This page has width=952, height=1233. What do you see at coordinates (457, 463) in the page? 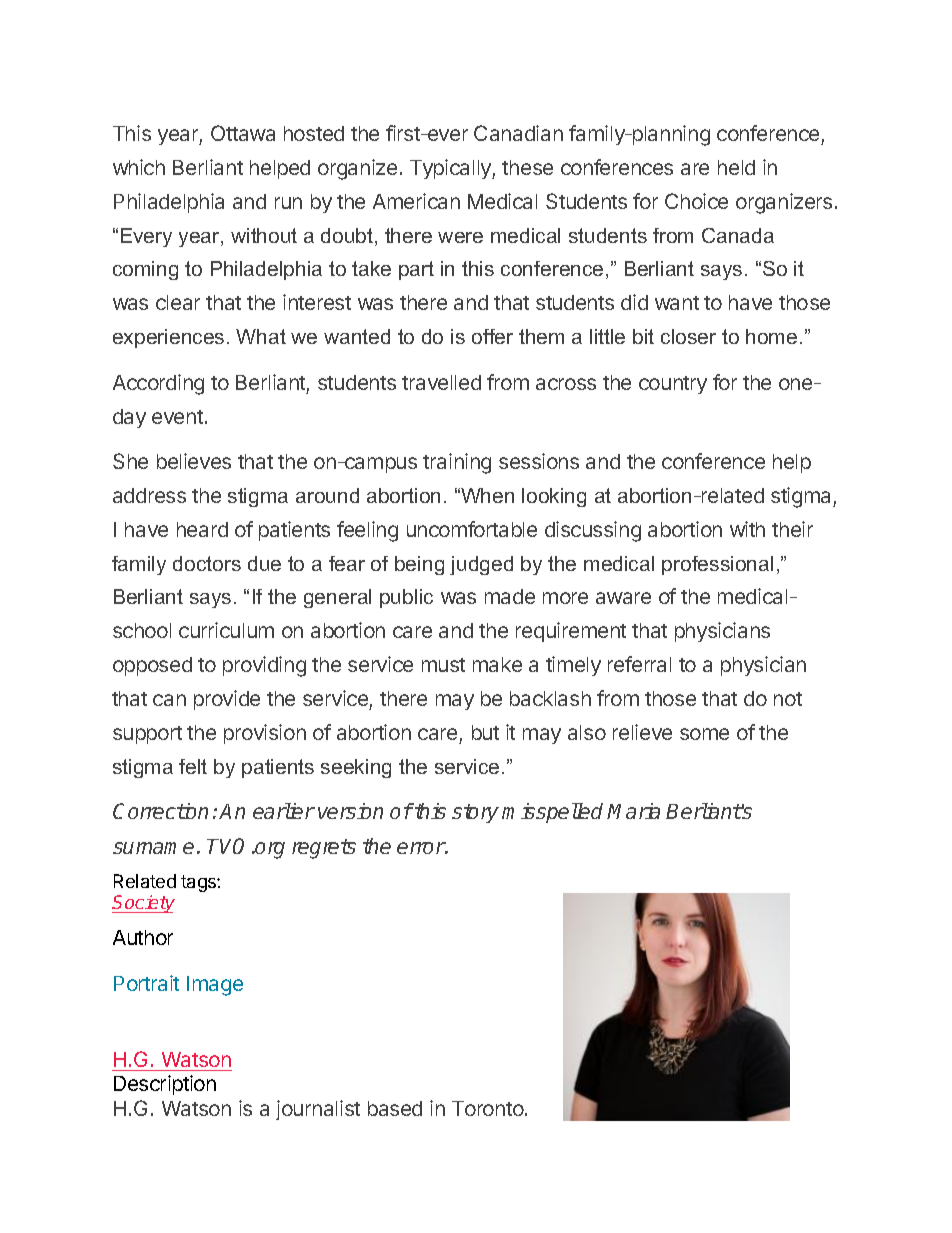
I see `training` at bounding box center [457, 463].
